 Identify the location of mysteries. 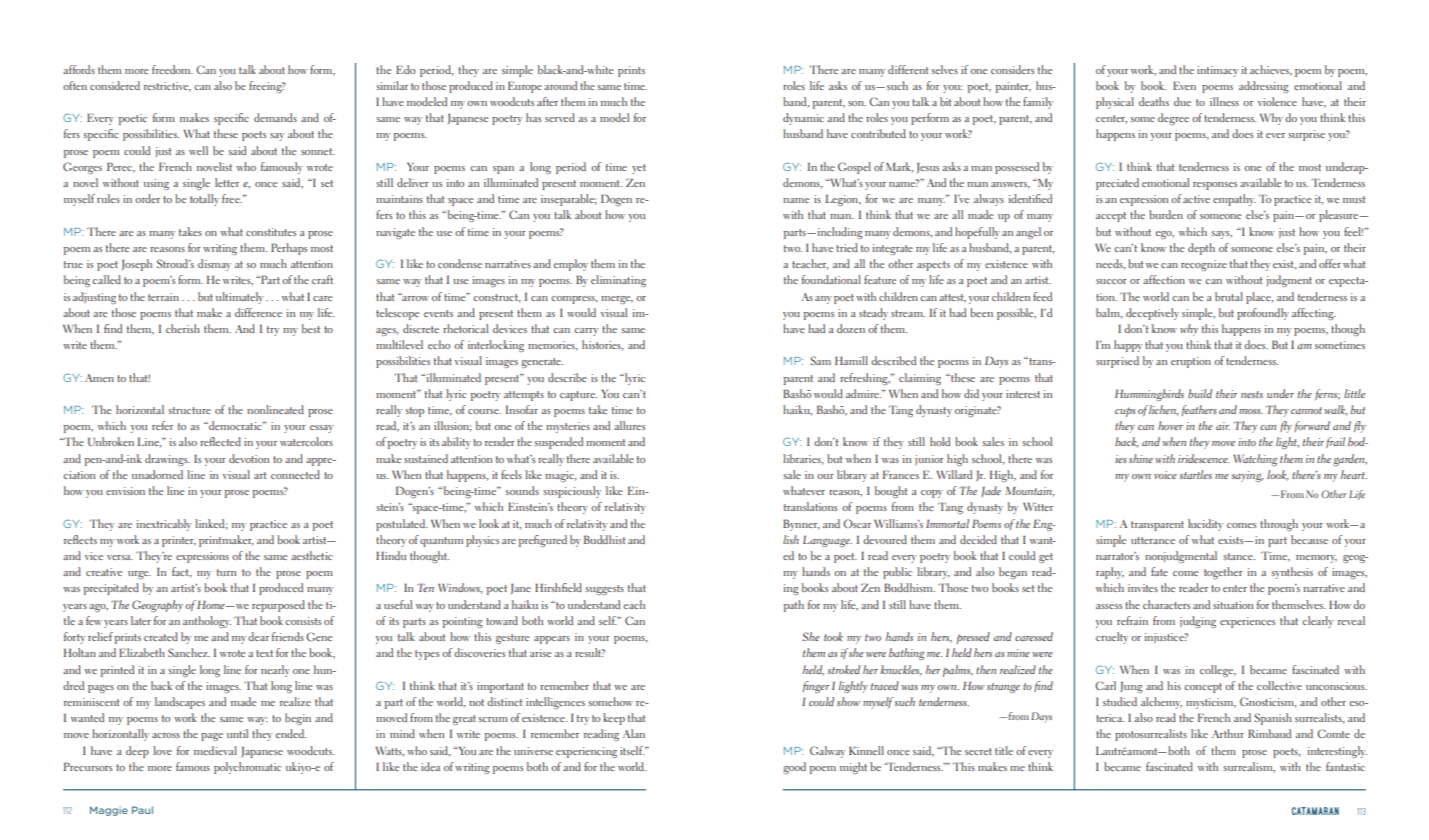
(568, 427).
